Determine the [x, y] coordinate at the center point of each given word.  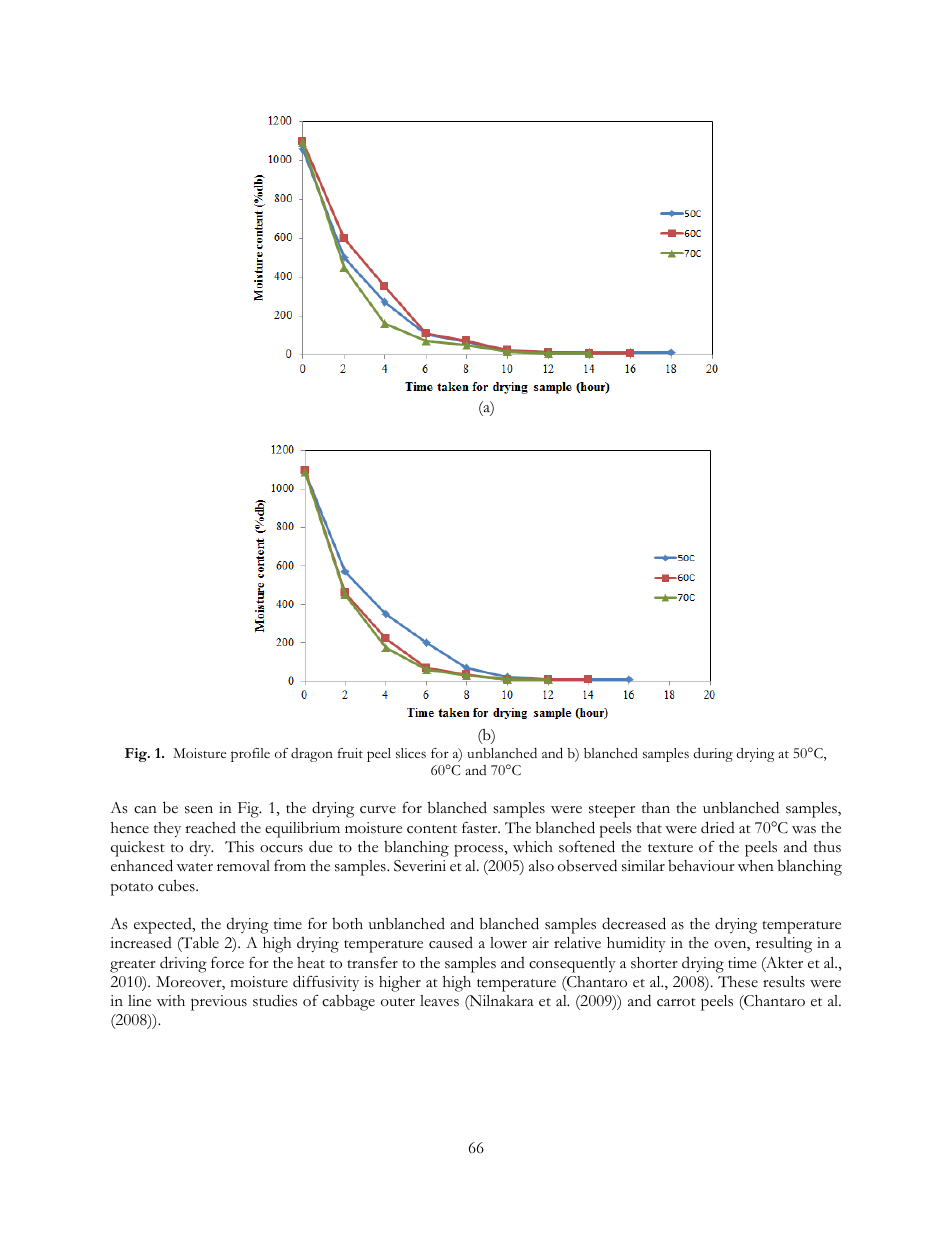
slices [411, 753]
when [756, 865]
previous [219, 1003]
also [541, 866]
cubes [177, 885]
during [713, 755]
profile [250, 755]
